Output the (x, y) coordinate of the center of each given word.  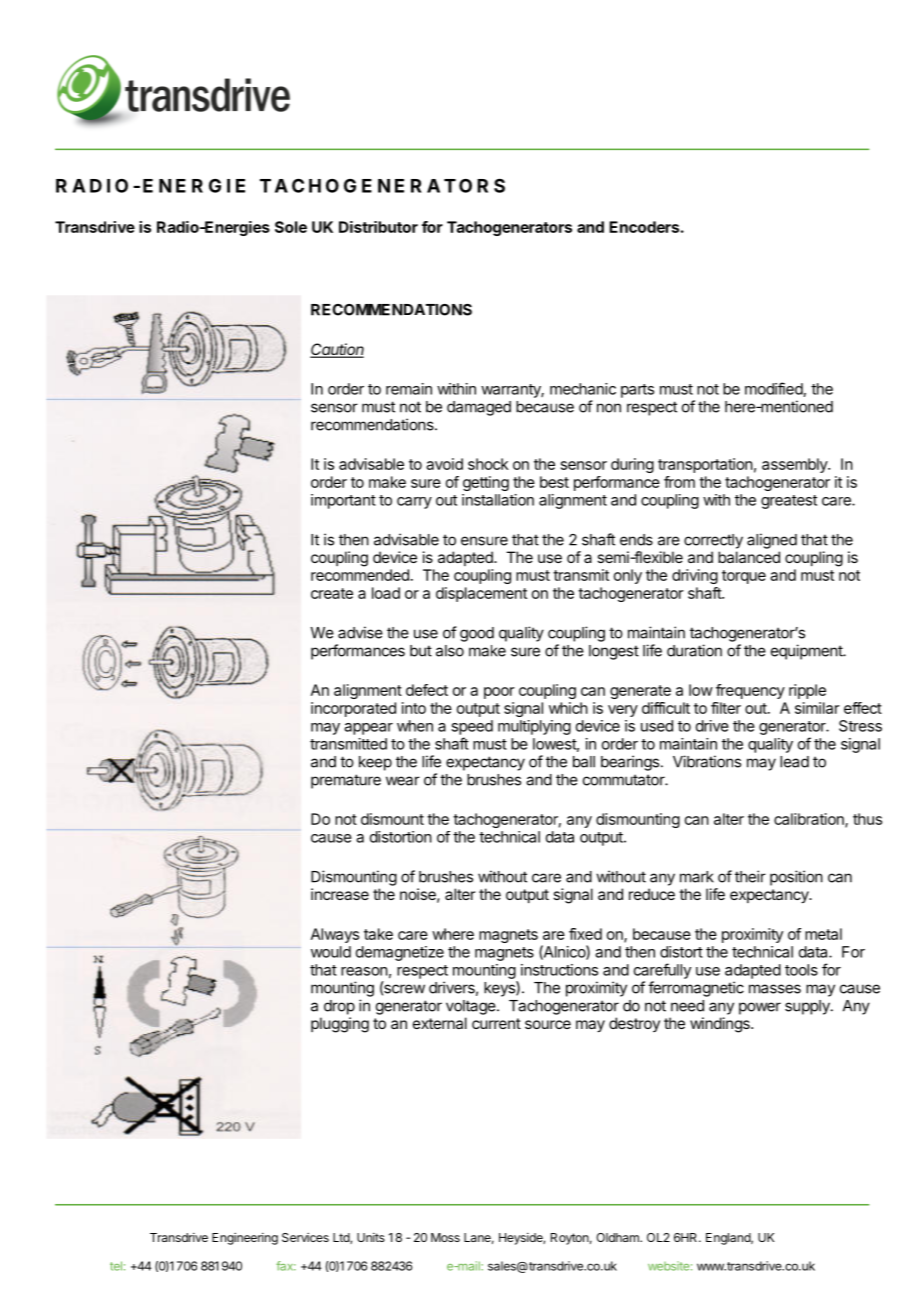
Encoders (644, 227)
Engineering (245, 1239)
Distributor (378, 227)
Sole (291, 227)
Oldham (618, 1237)
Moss (445, 1237)
